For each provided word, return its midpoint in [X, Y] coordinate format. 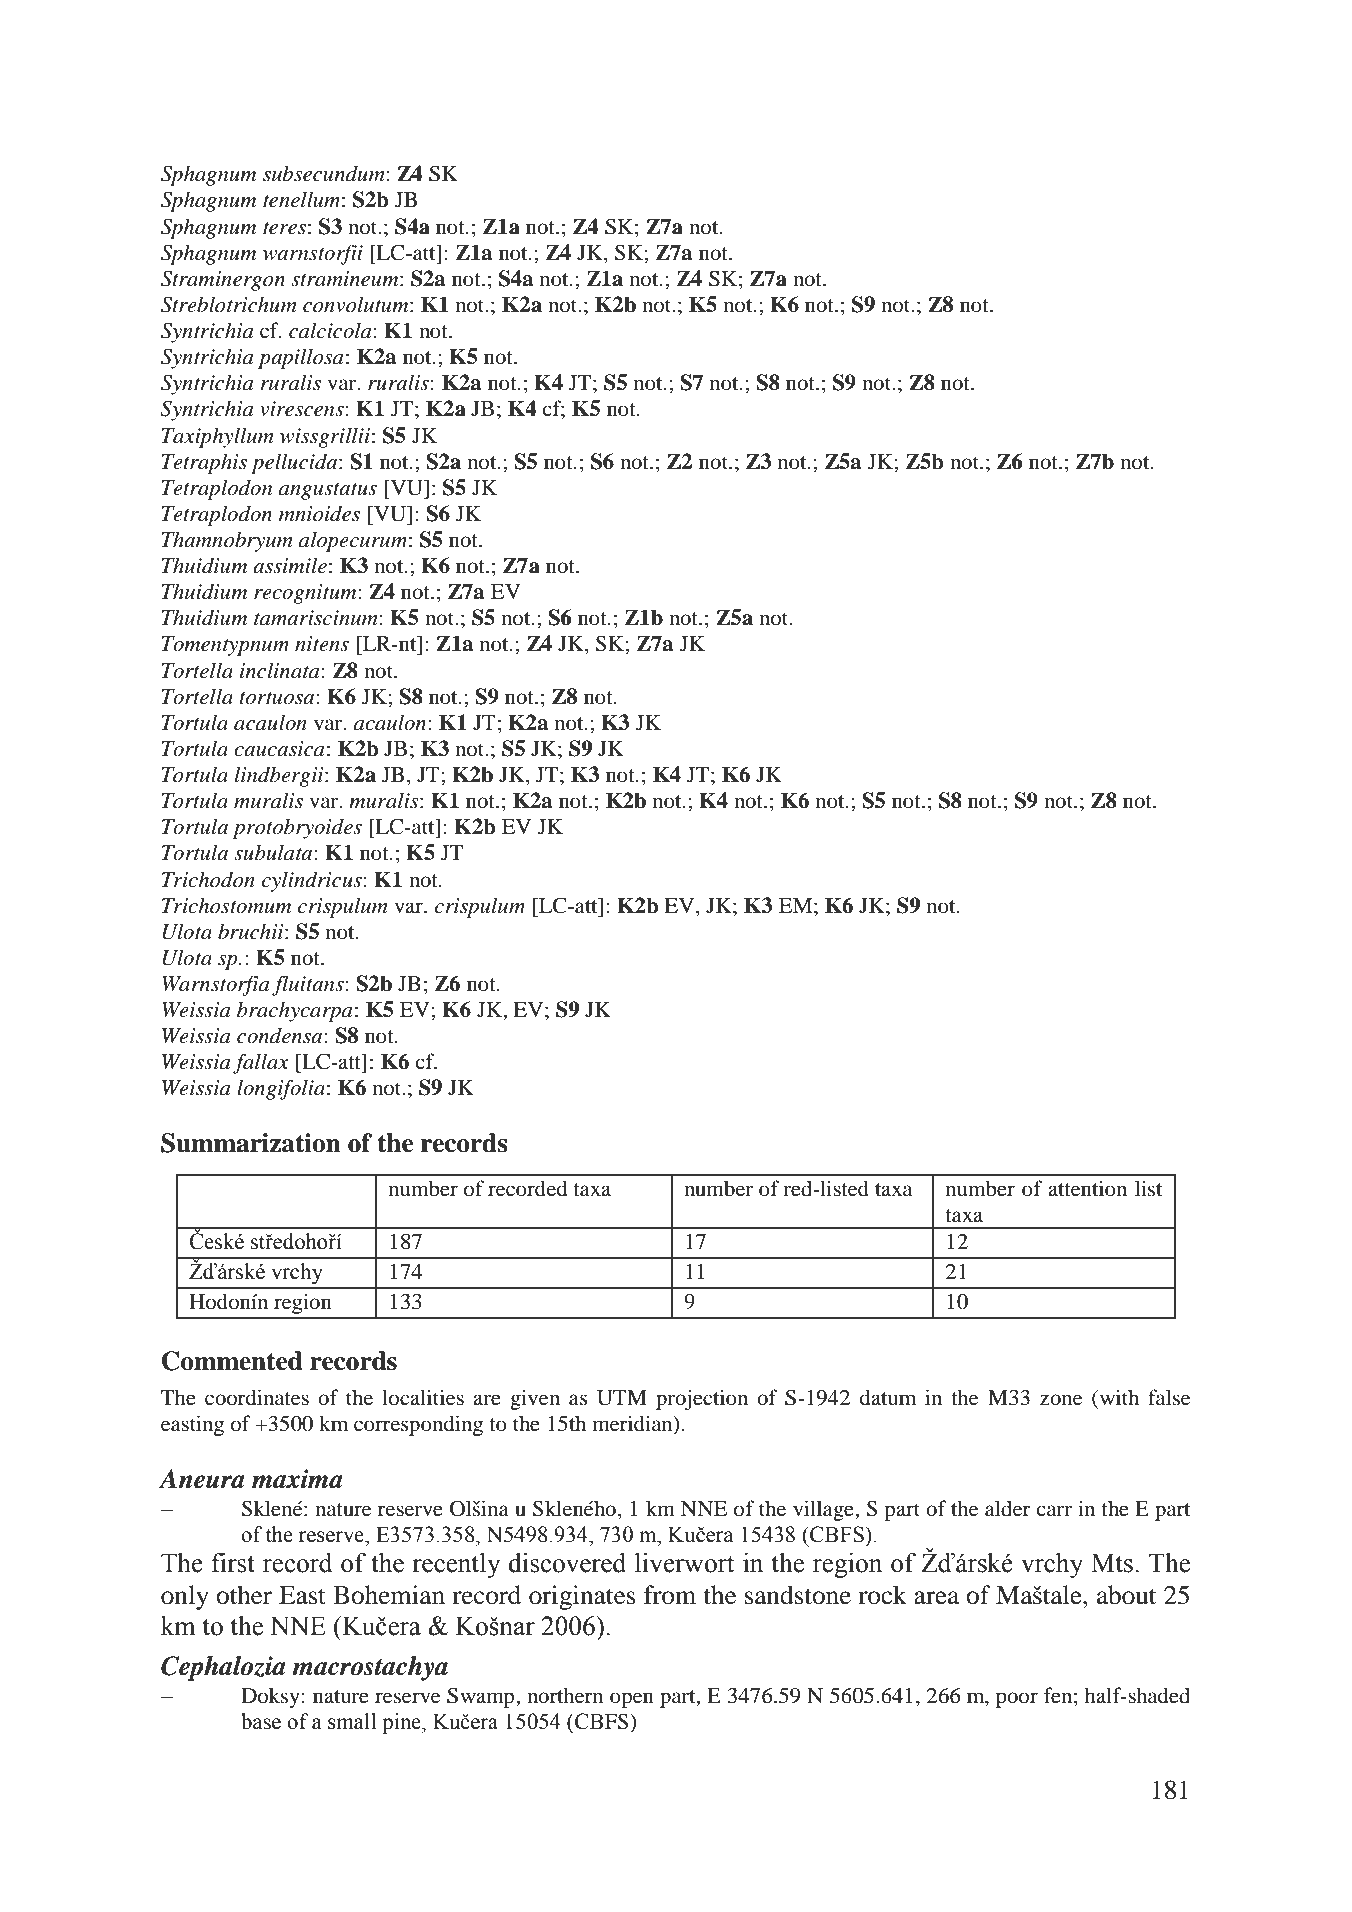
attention [1087, 1188]
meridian [634, 1423]
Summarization [251, 1143]
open [632, 1700]
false [1169, 1397]
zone [1061, 1400]
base [261, 1721]
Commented [232, 1361]
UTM [622, 1398]
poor [1017, 1700]
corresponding [418, 1425]
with [1118, 1397]
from [670, 1595]
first [233, 1563]
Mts [1112, 1563]
